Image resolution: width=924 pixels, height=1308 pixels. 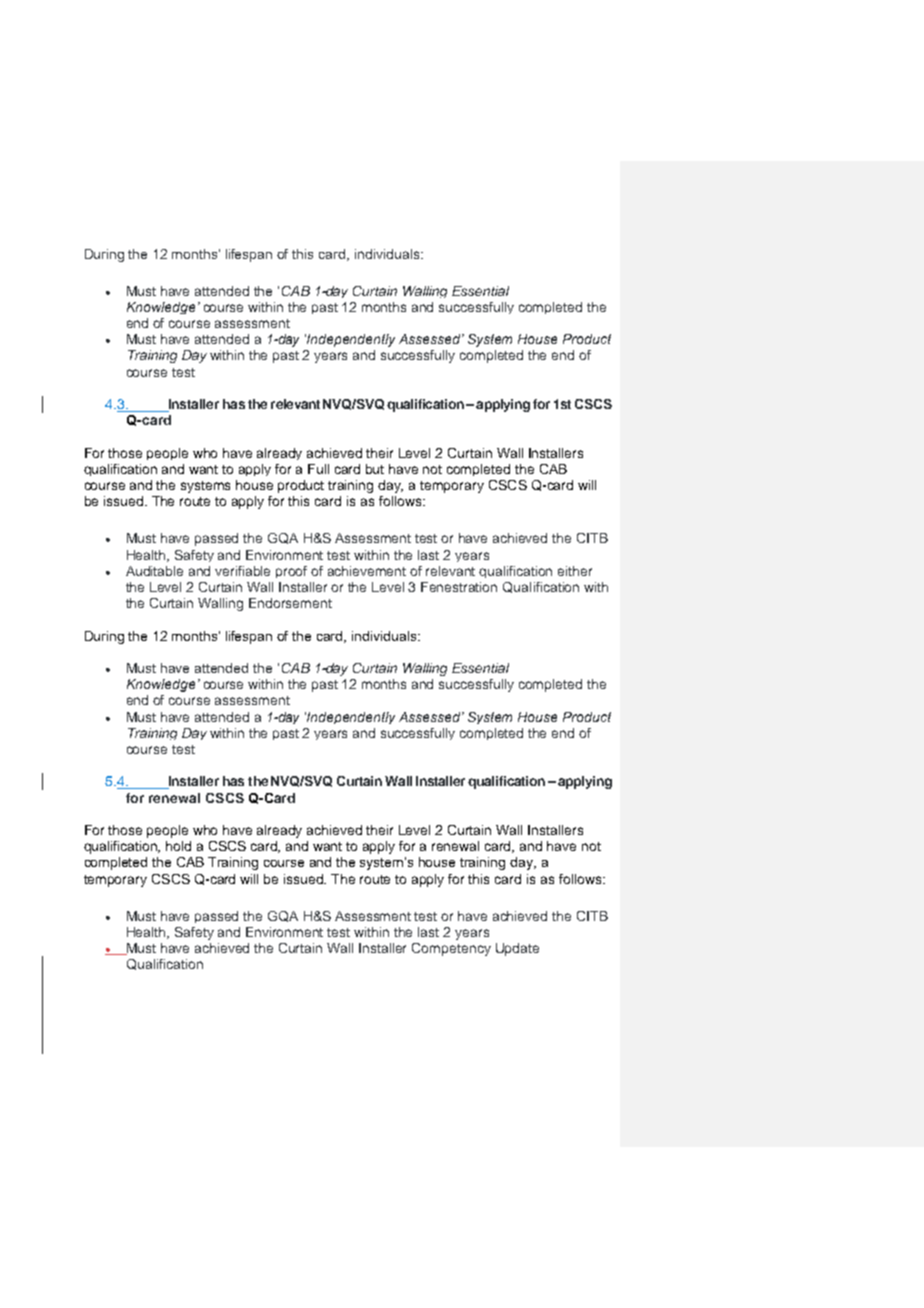 I want to click on Competency, so click(x=451, y=949).
